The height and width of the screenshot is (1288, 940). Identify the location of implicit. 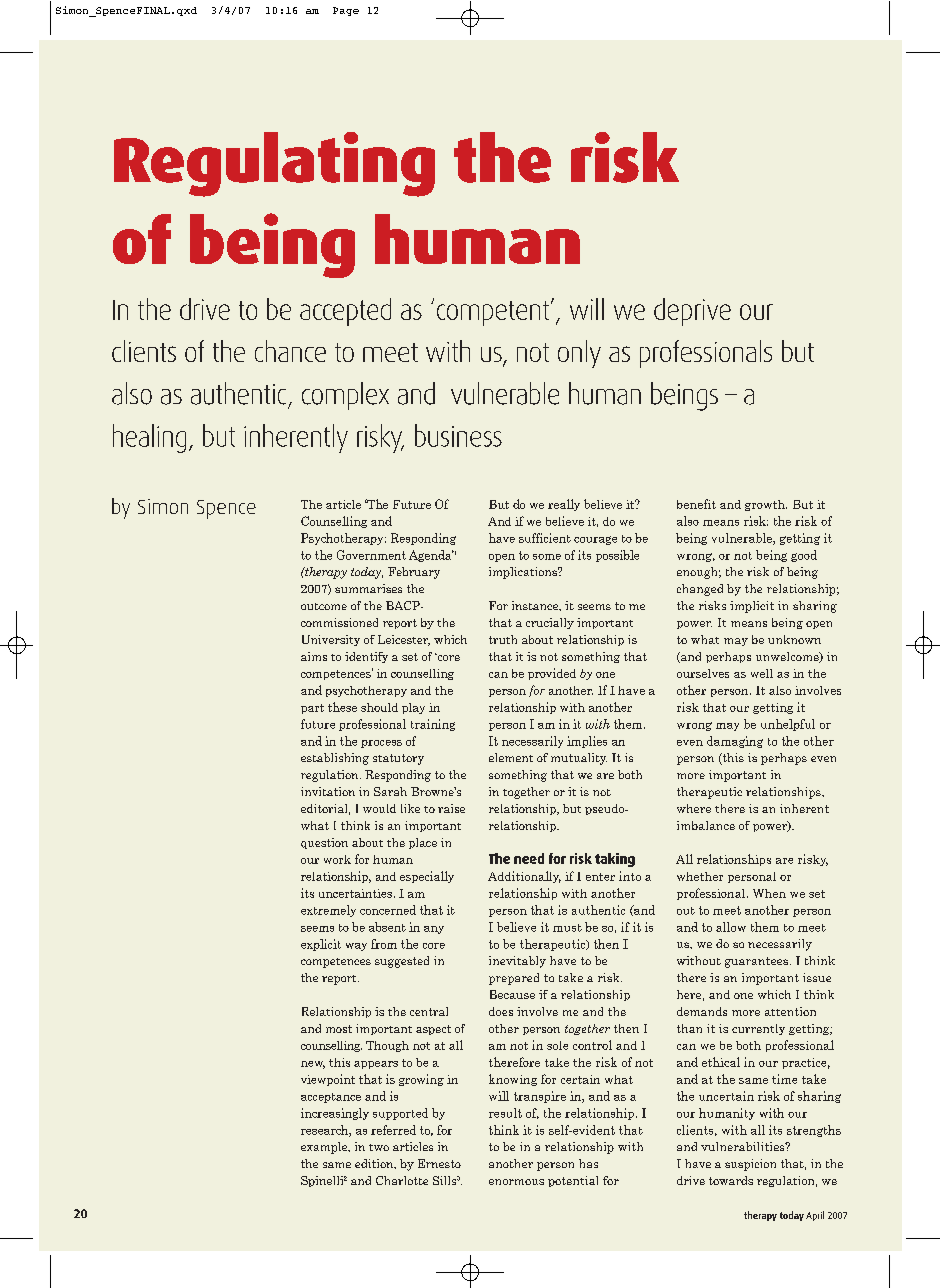
(752, 607).
